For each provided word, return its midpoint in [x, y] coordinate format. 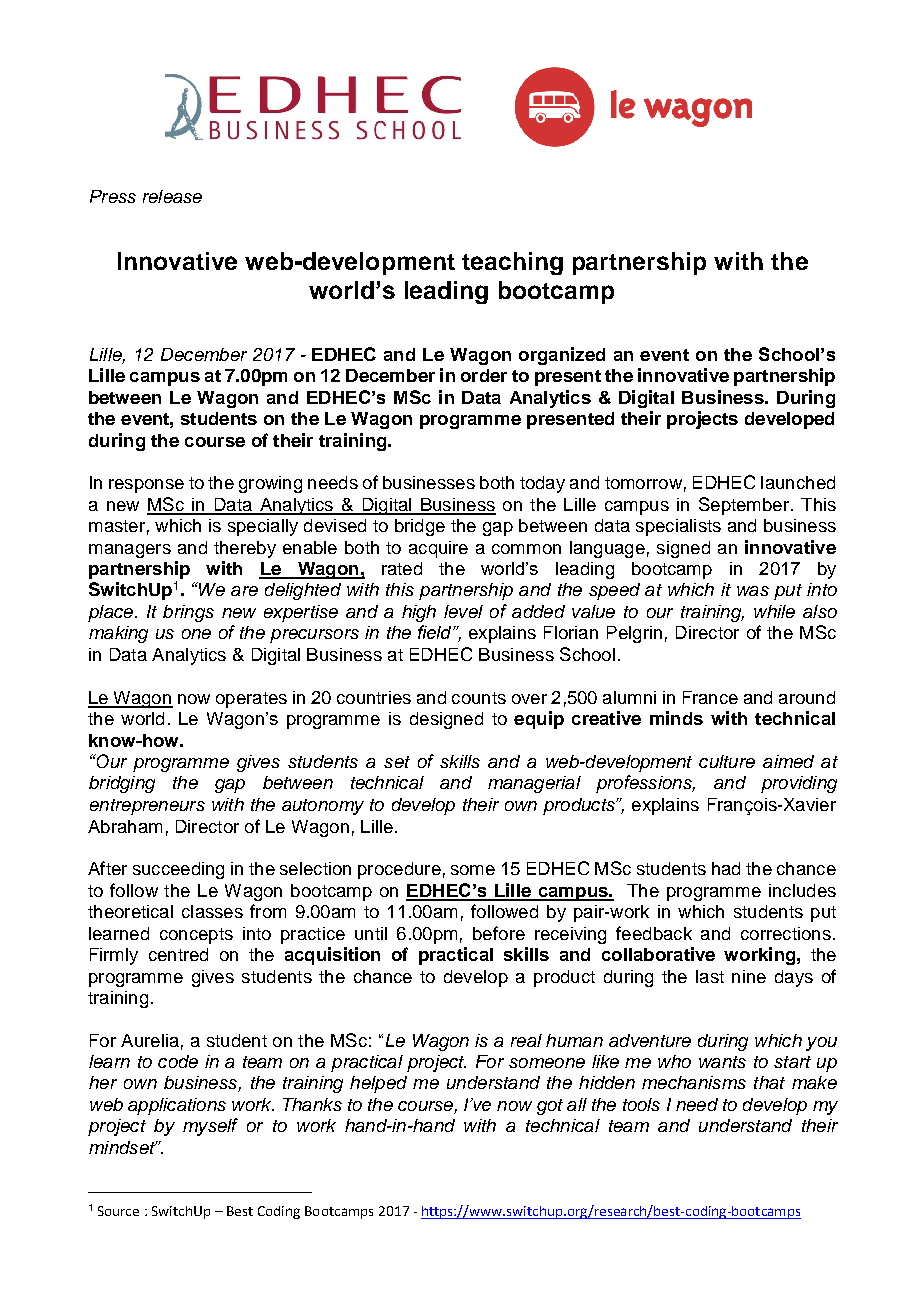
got [550, 1107]
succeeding [178, 870]
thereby [245, 549]
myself [210, 1127]
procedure [399, 870]
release [172, 196]
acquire [438, 549]
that [769, 1082]
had [726, 868]
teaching [512, 263]
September [744, 506]
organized [562, 356]
